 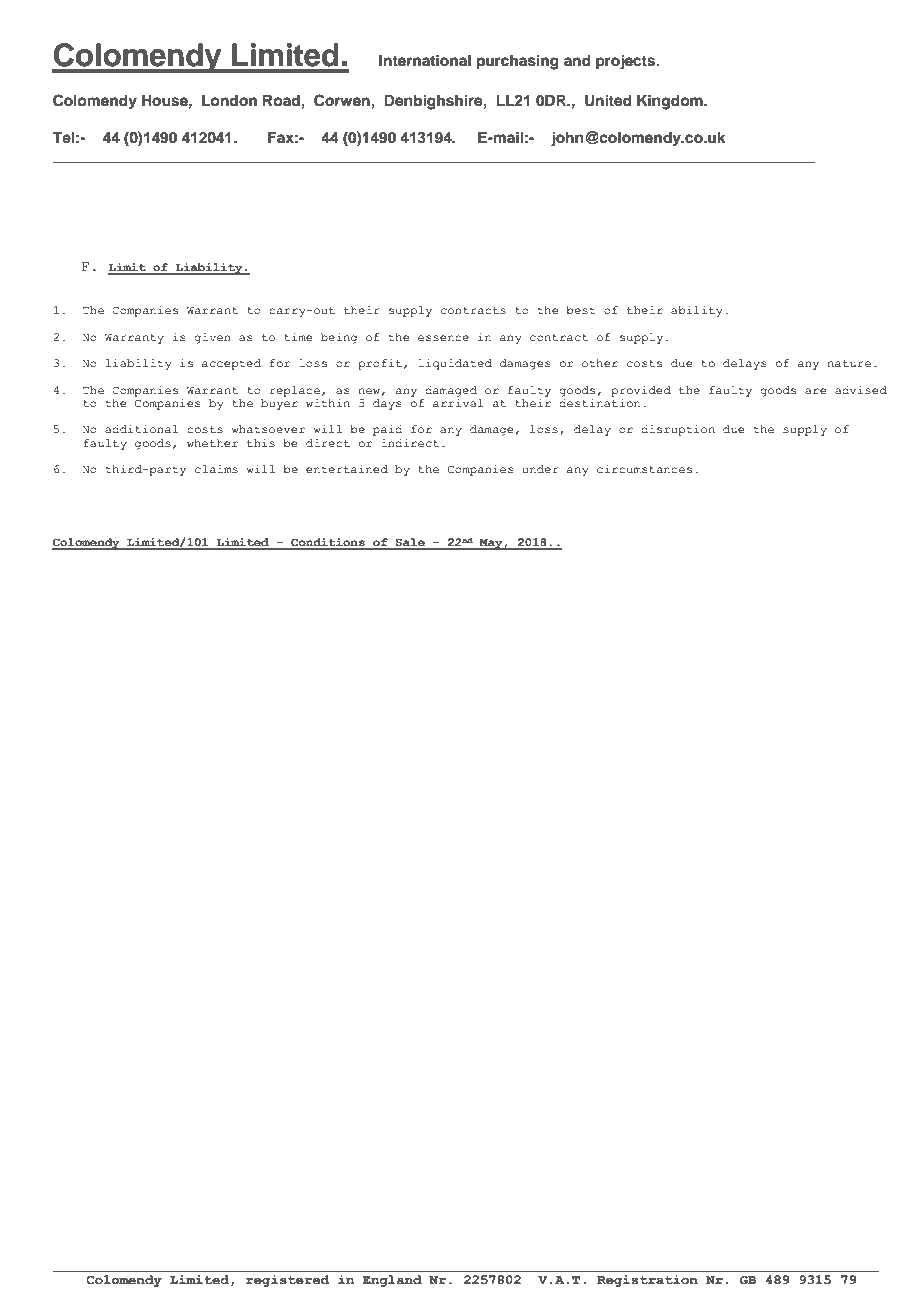 What do you see at coordinates (229, 101) in the screenshot?
I see `London` at bounding box center [229, 101].
